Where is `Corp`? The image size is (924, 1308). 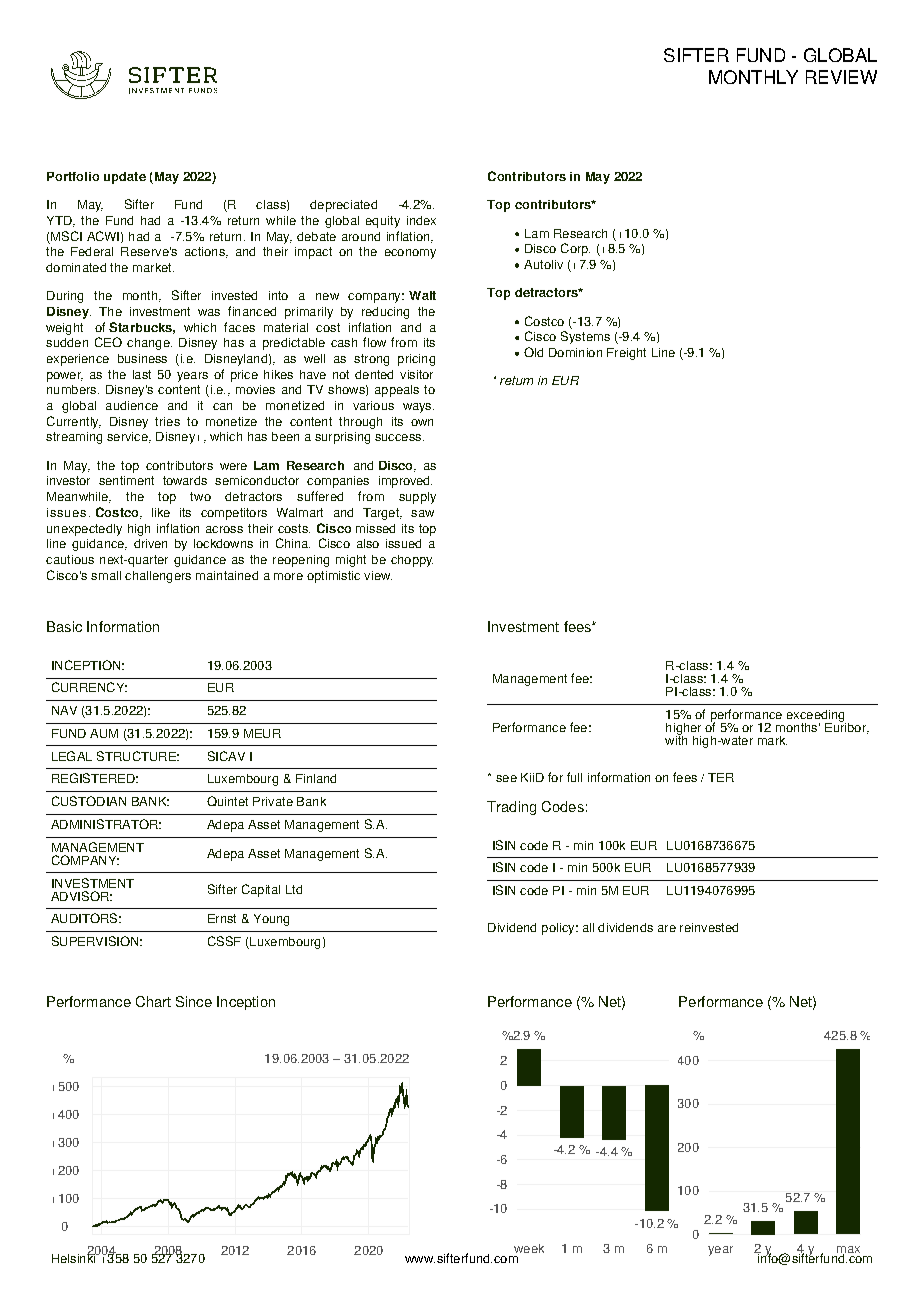 Corp is located at coordinates (575, 249).
